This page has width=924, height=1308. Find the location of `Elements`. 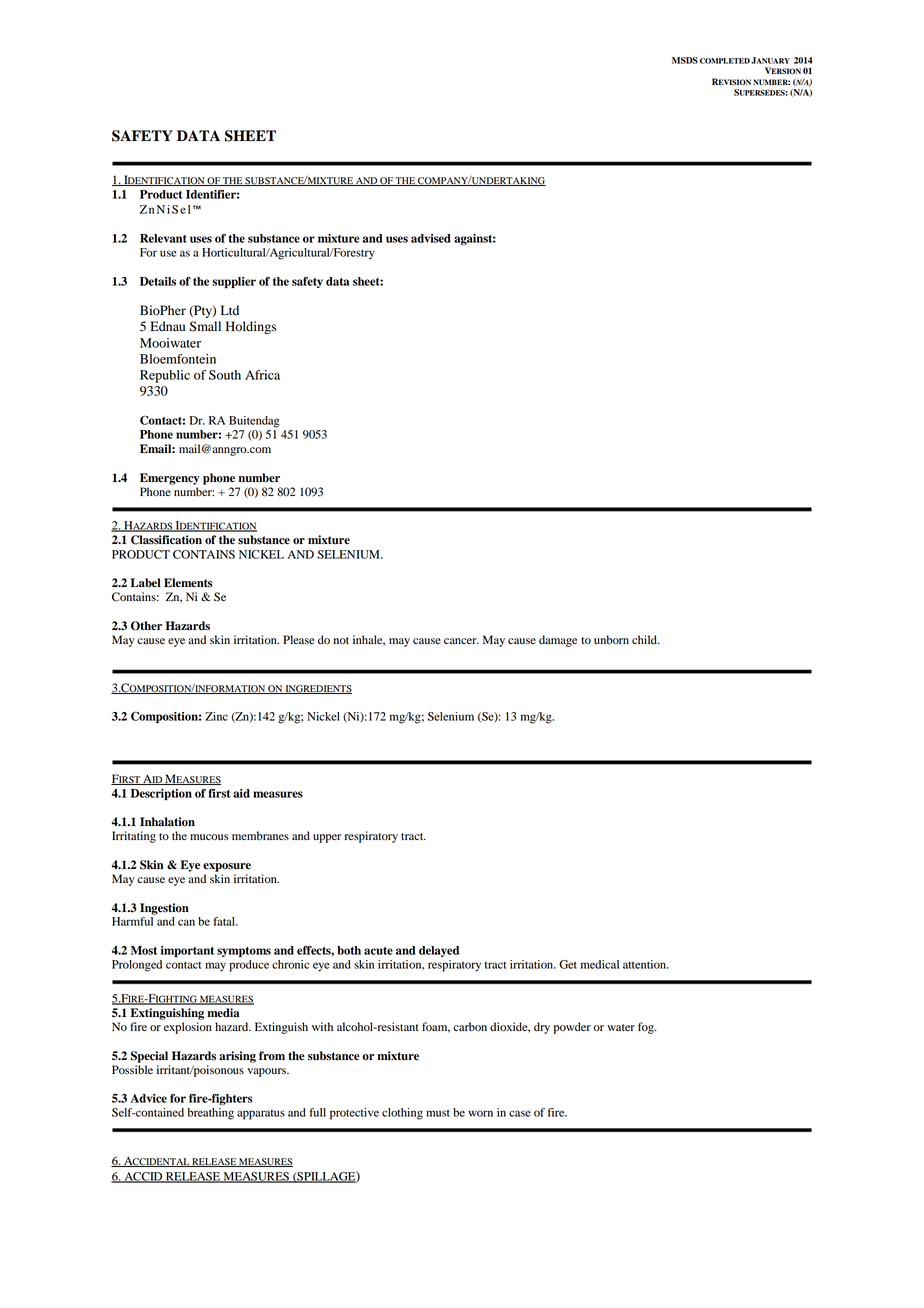

Elements is located at coordinates (188, 583).
